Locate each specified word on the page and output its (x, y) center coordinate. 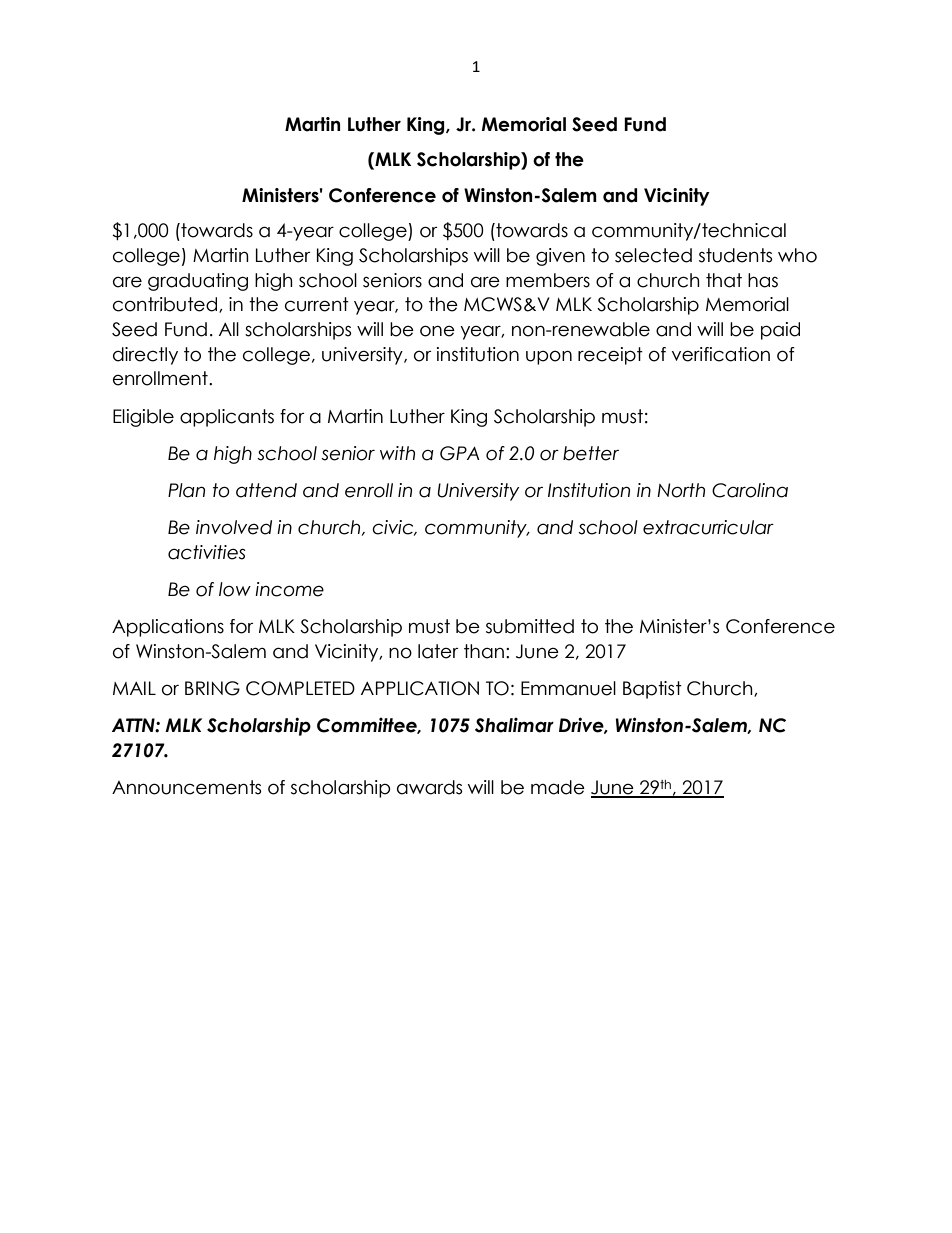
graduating (198, 282)
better (591, 453)
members (548, 280)
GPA (460, 453)
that (724, 280)
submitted (530, 626)
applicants (227, 418)
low (235, 589)
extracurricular (708, 527)
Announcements (186, 787)
